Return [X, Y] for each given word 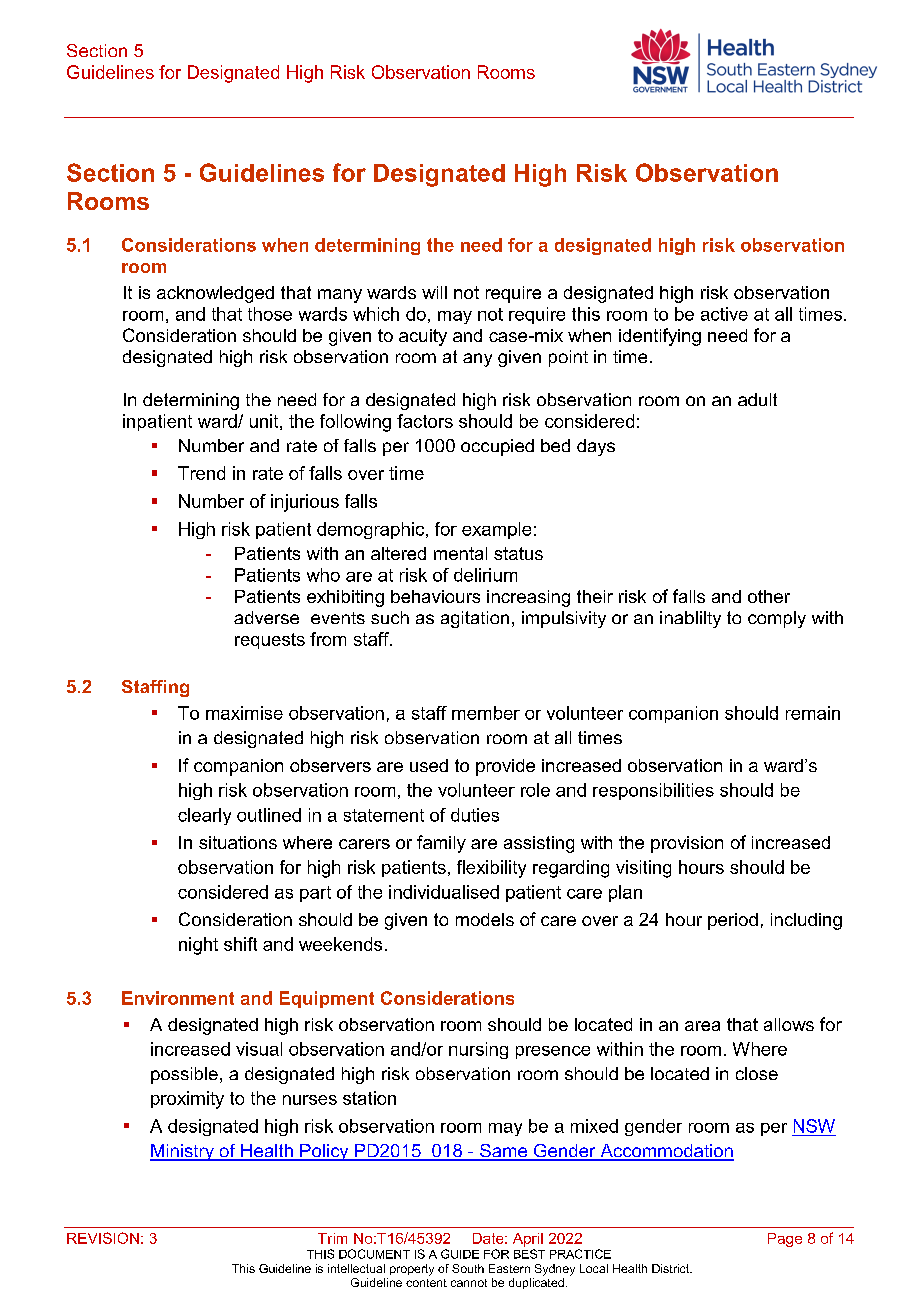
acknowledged [215, 294]
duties [475, 815]
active [724, 314]
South [468, 1268]
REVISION [103, 1238]
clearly [204, 816]
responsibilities [653, 791]
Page [785, 1240]
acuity [423, 337]
